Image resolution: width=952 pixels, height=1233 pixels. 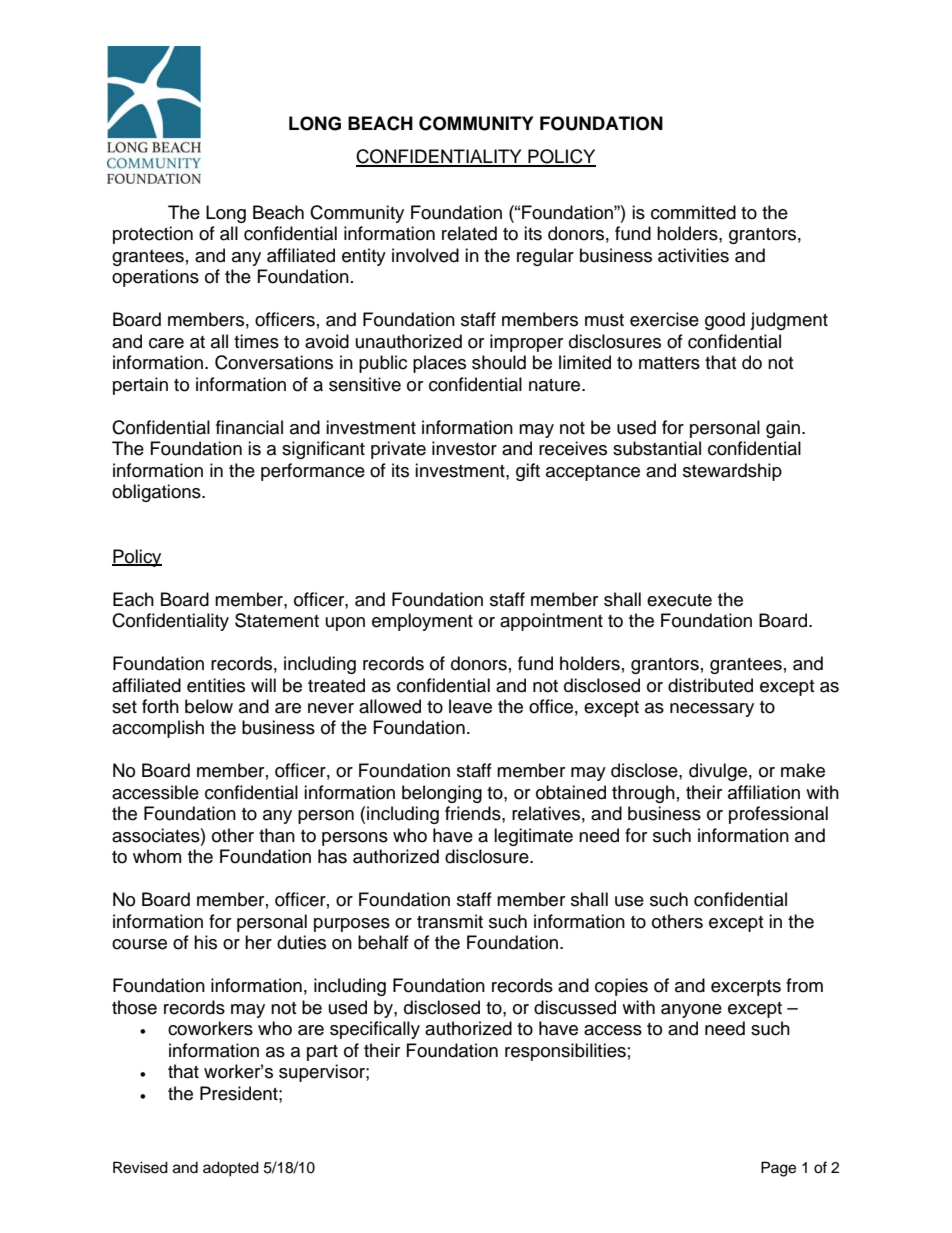 I want to click on adopted, so click(x=231, y=1169).
